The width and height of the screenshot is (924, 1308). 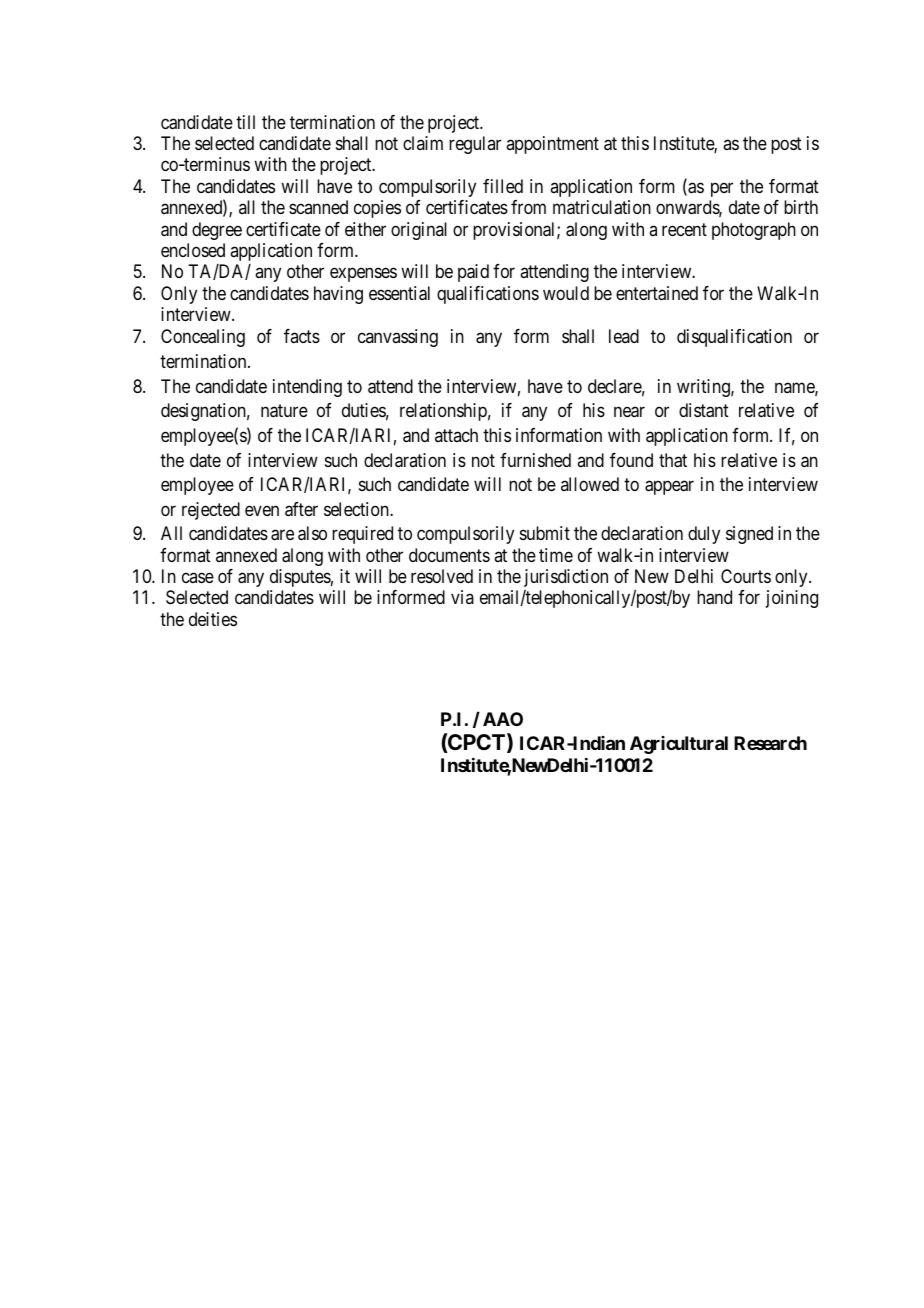 What do you see at coordinates (475, 145) in the screenshot?
I see `regular` at bounding box center [475, 145].
